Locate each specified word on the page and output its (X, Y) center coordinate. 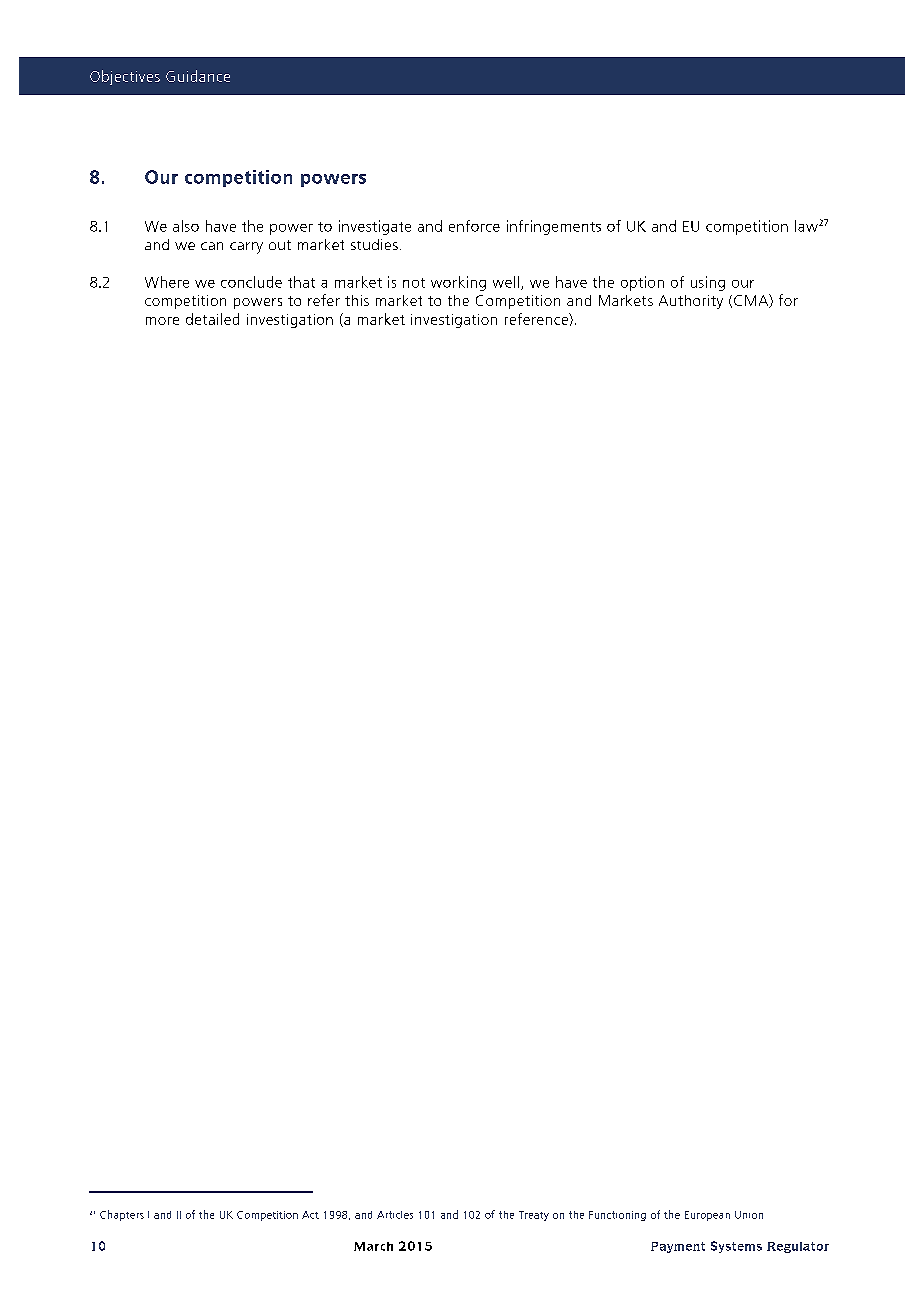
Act (310, 1215)
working (458, 283)
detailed (212, 319)
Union (749, 1215)
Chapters (122, 1215)
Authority (691, 302)
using (708, 283)
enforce (474, 226)
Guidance (198, 76)
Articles (395, 1215)
